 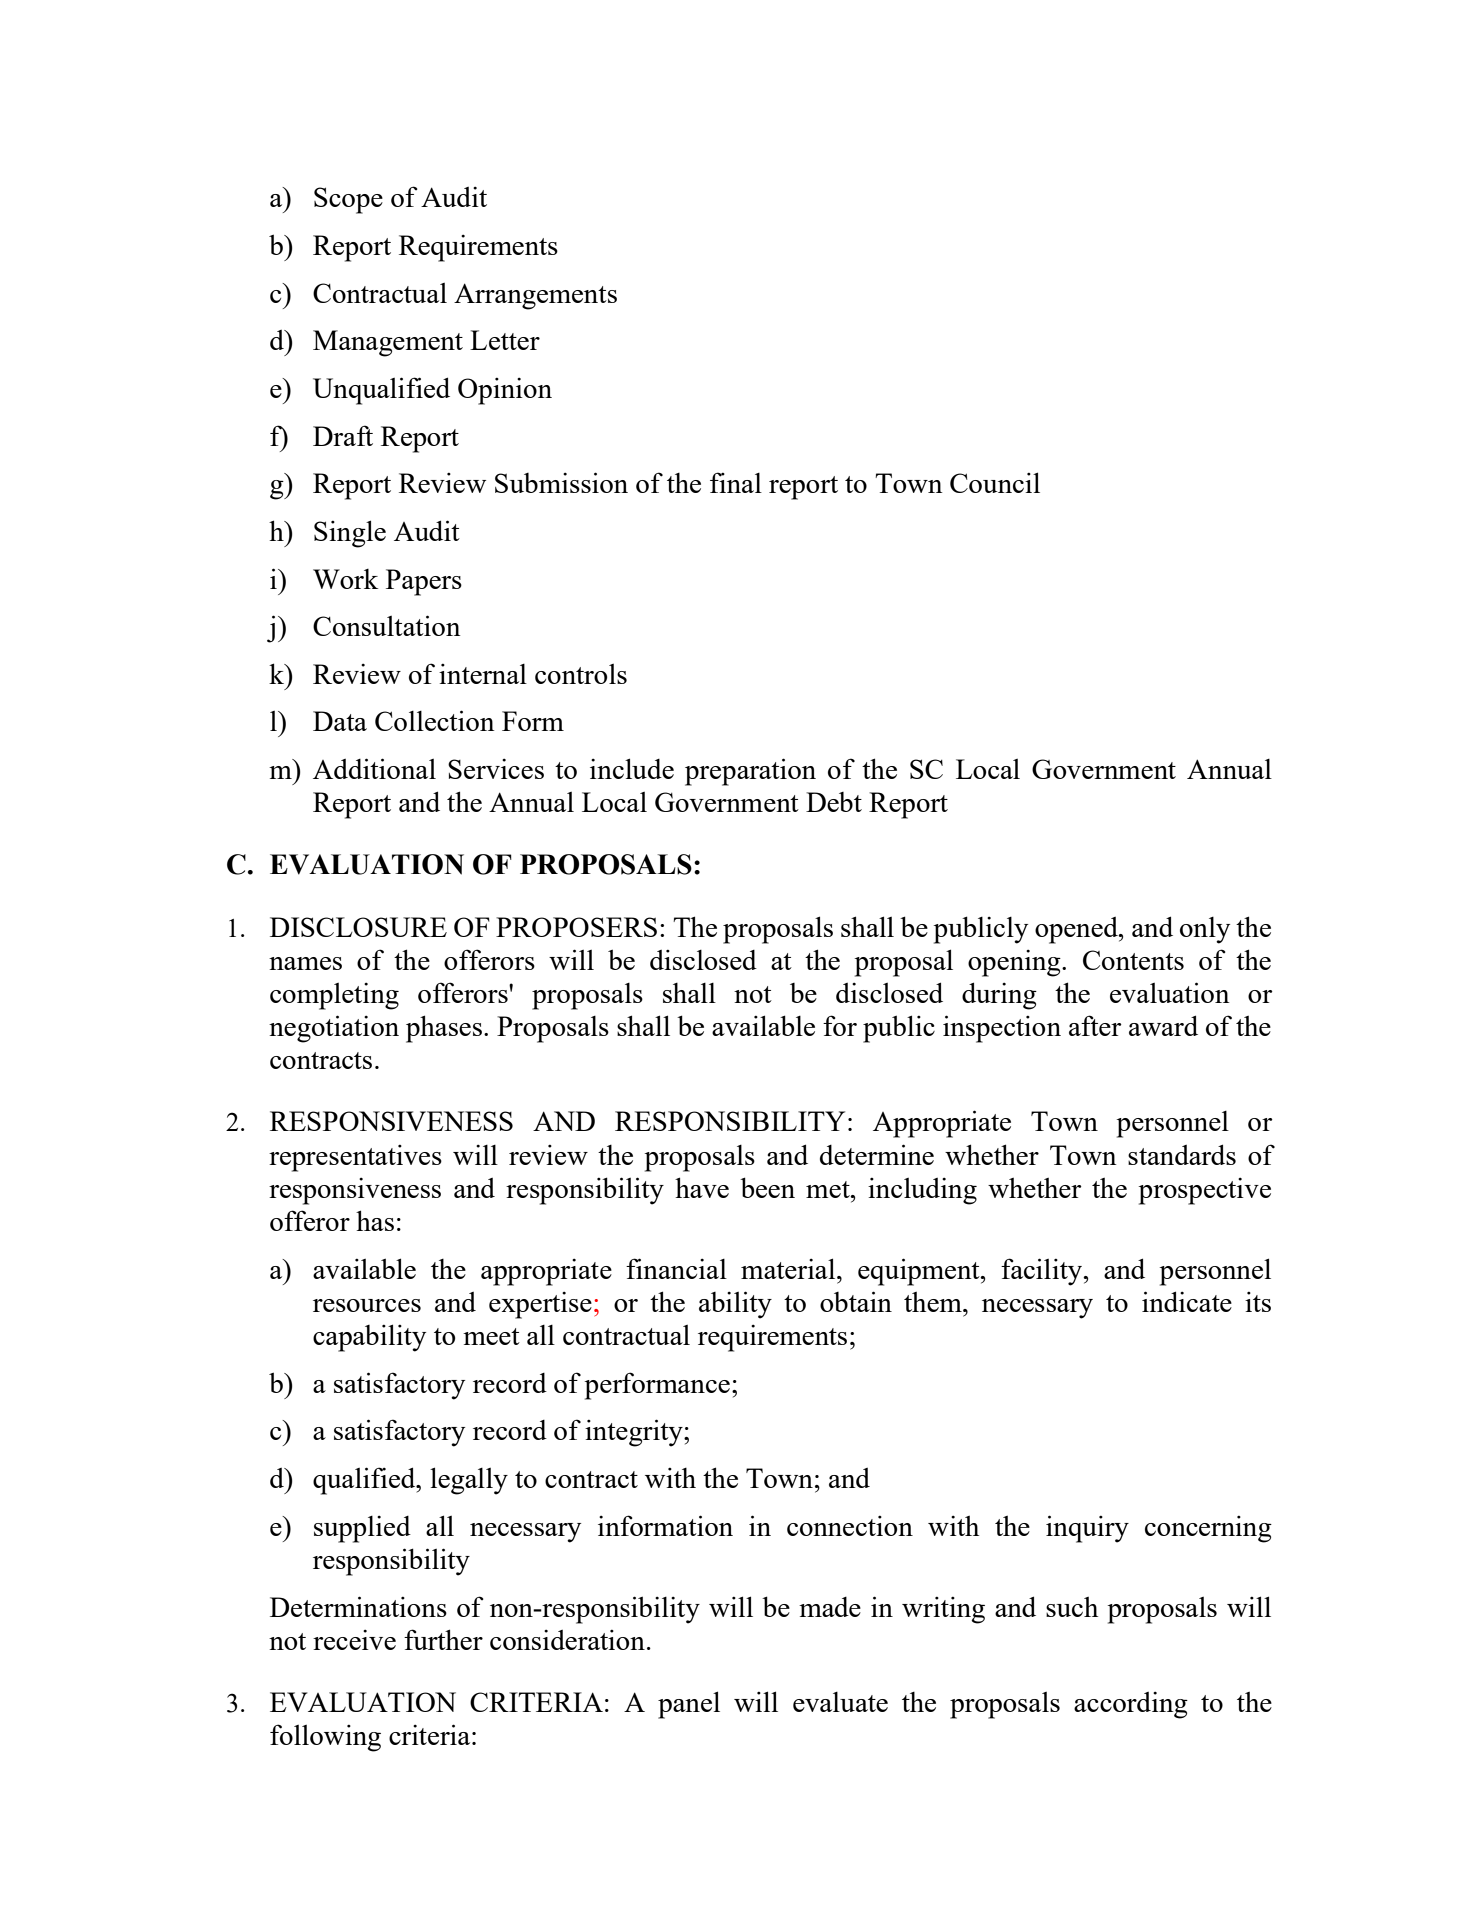 What do you see at coordinates (995, 482) in the page?
I see `Council` at bounding box center [995, 482].
